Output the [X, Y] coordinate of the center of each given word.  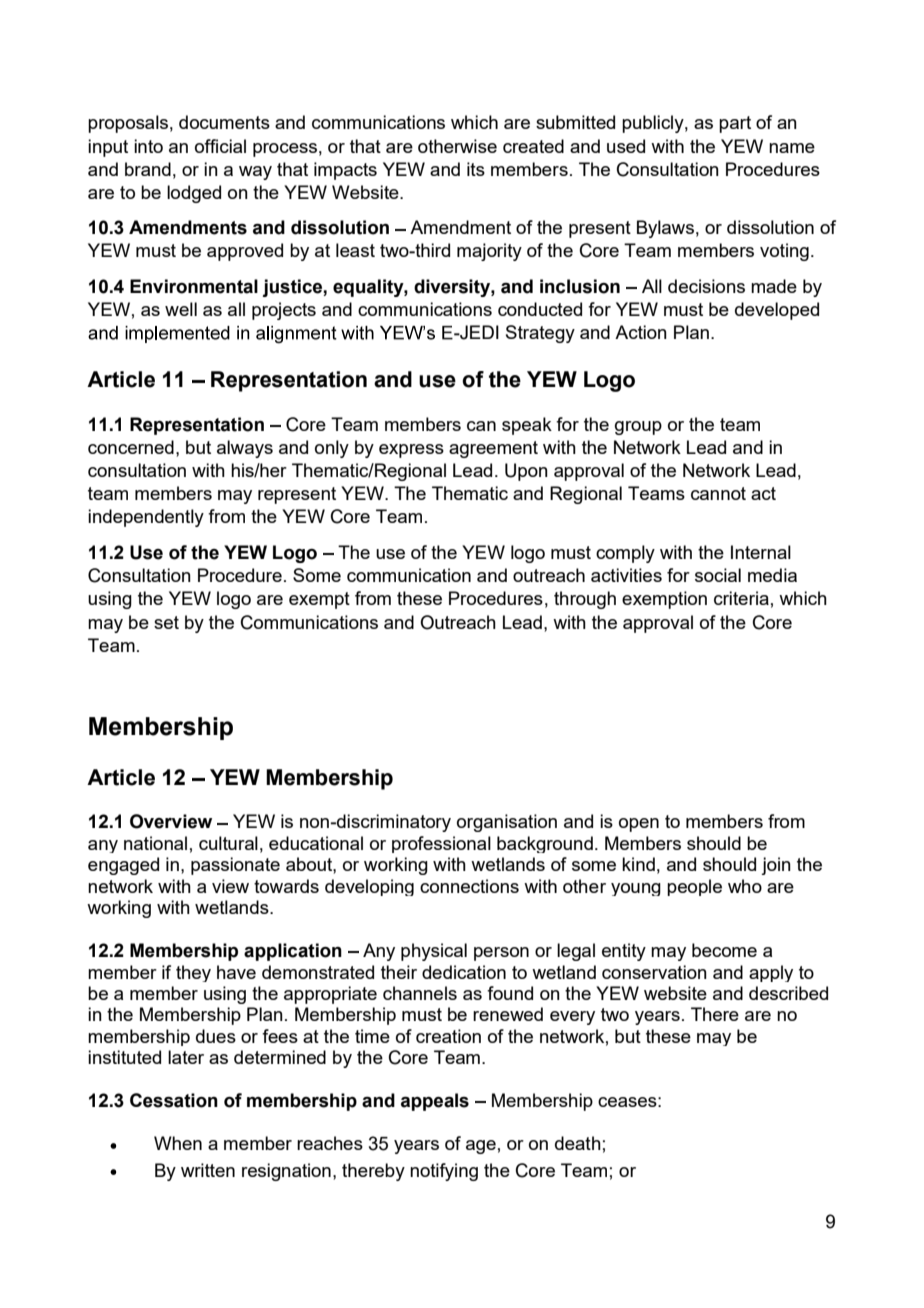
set [166, 622]
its [476, 169]
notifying [444, 1172]
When [178, 1143]
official [220, 146]
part [735, 124]
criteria [741, 598]
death [578, 1143]
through [585, 600]
